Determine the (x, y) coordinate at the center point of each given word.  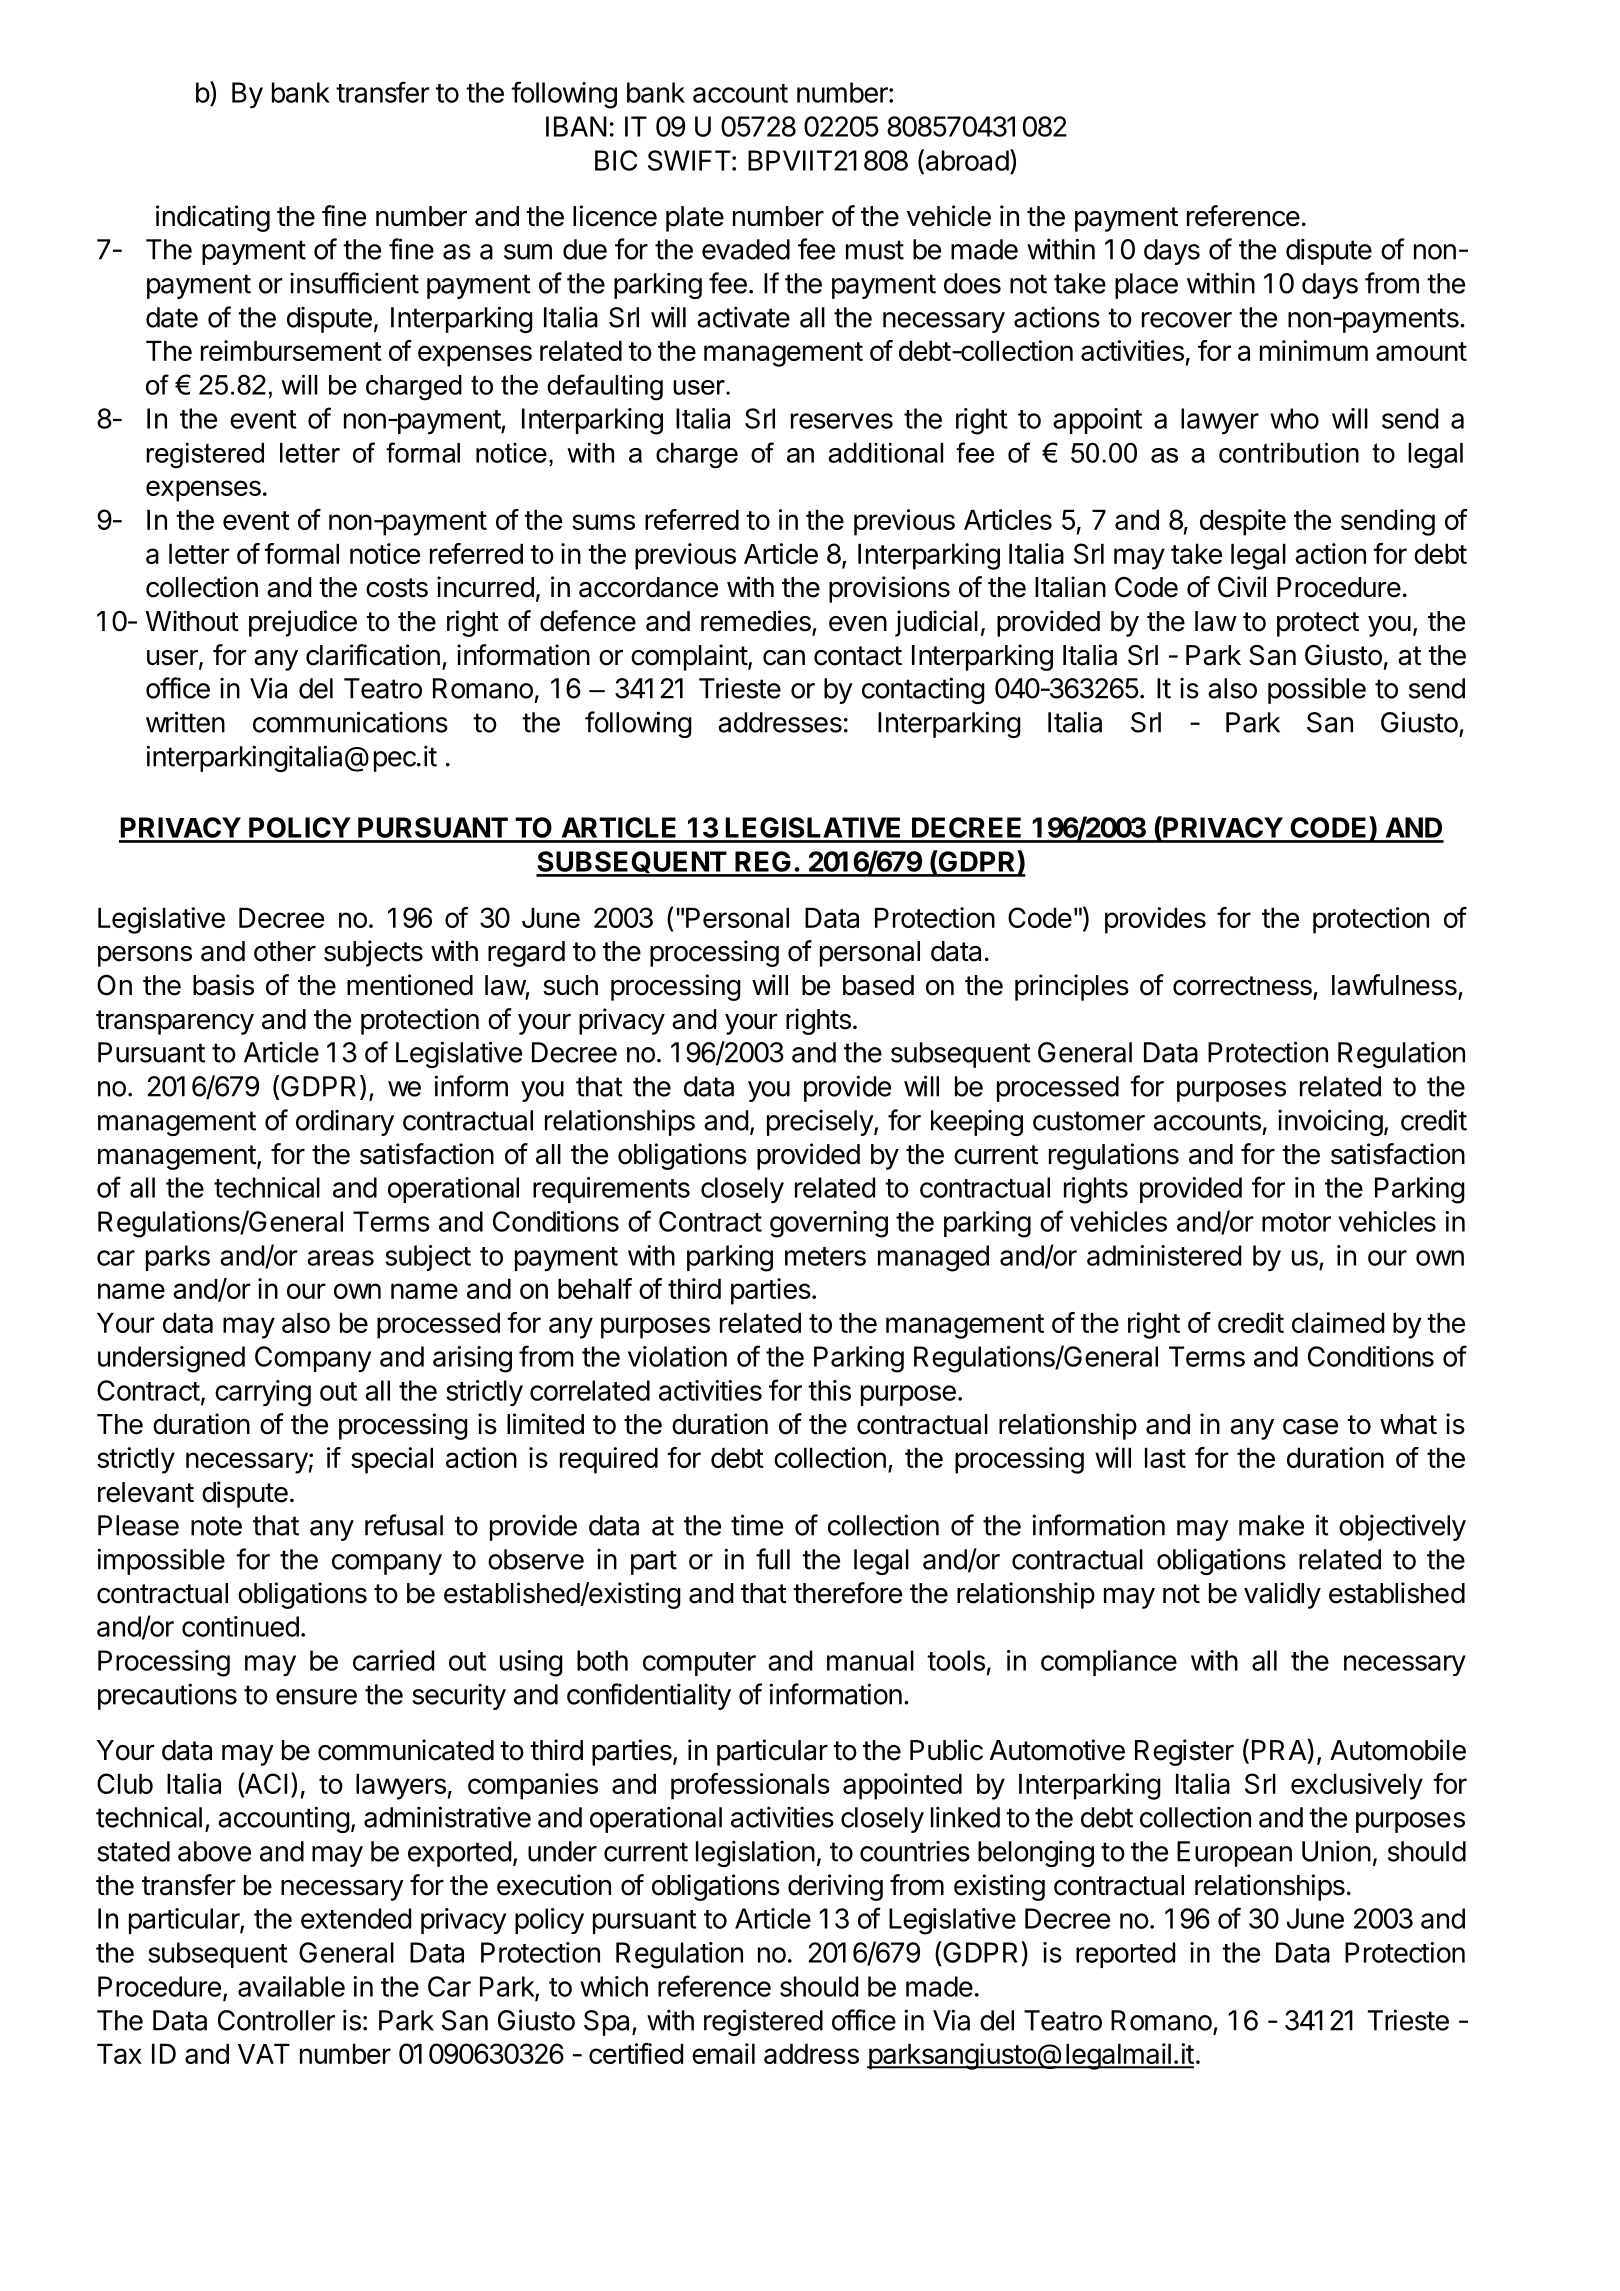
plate (695, 219)
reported (1125, 1955)
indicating (213, 218)
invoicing (1330, 1122)
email (723, 2053)
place (1146, 286)
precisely (821, 1122)
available (291, 1986)
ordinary (345, 1122)
